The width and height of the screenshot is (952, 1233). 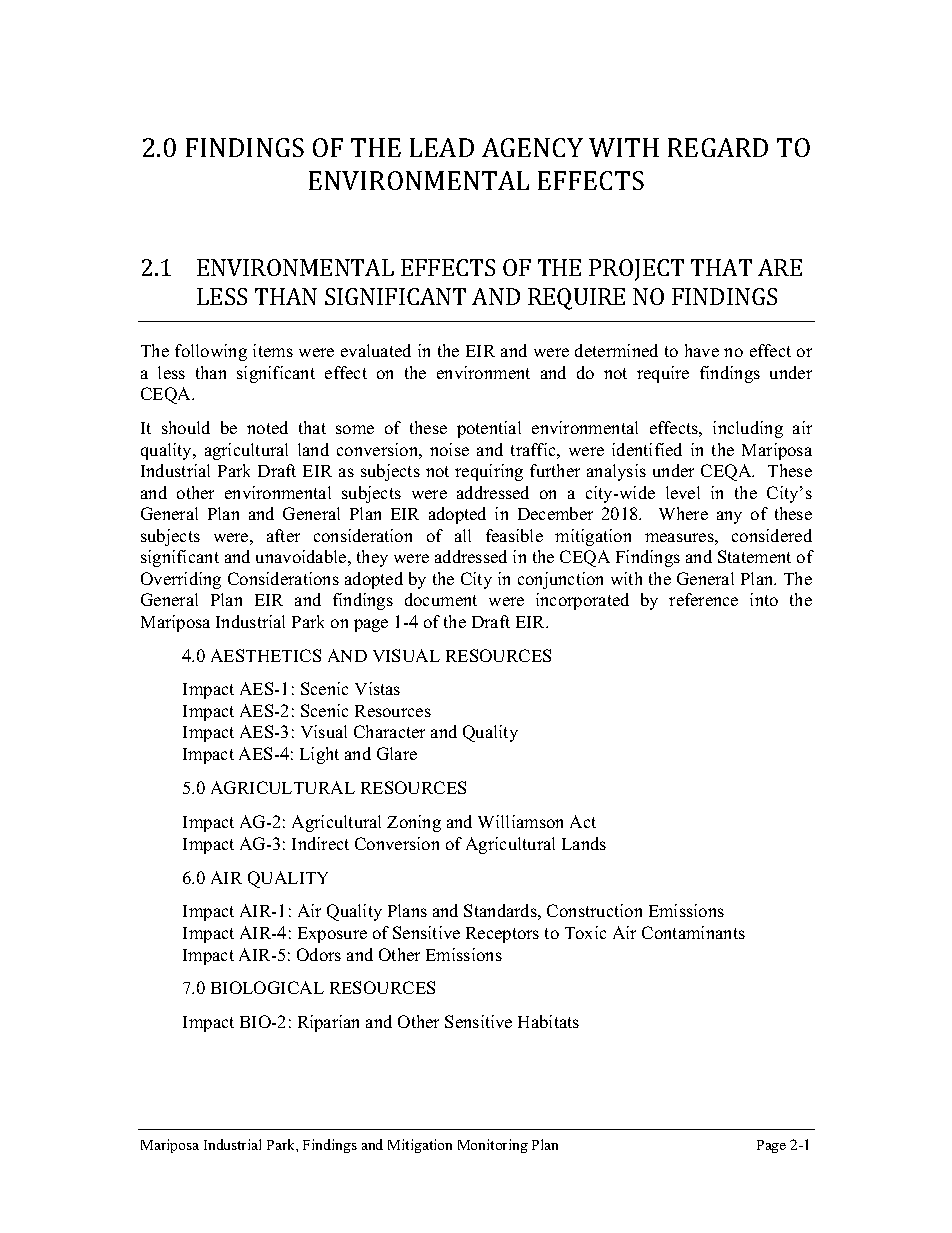 What do you see at coordinates (493, 1146) in the screenshot?
I see `Monitoring` at bounding box center [493, 1146].
